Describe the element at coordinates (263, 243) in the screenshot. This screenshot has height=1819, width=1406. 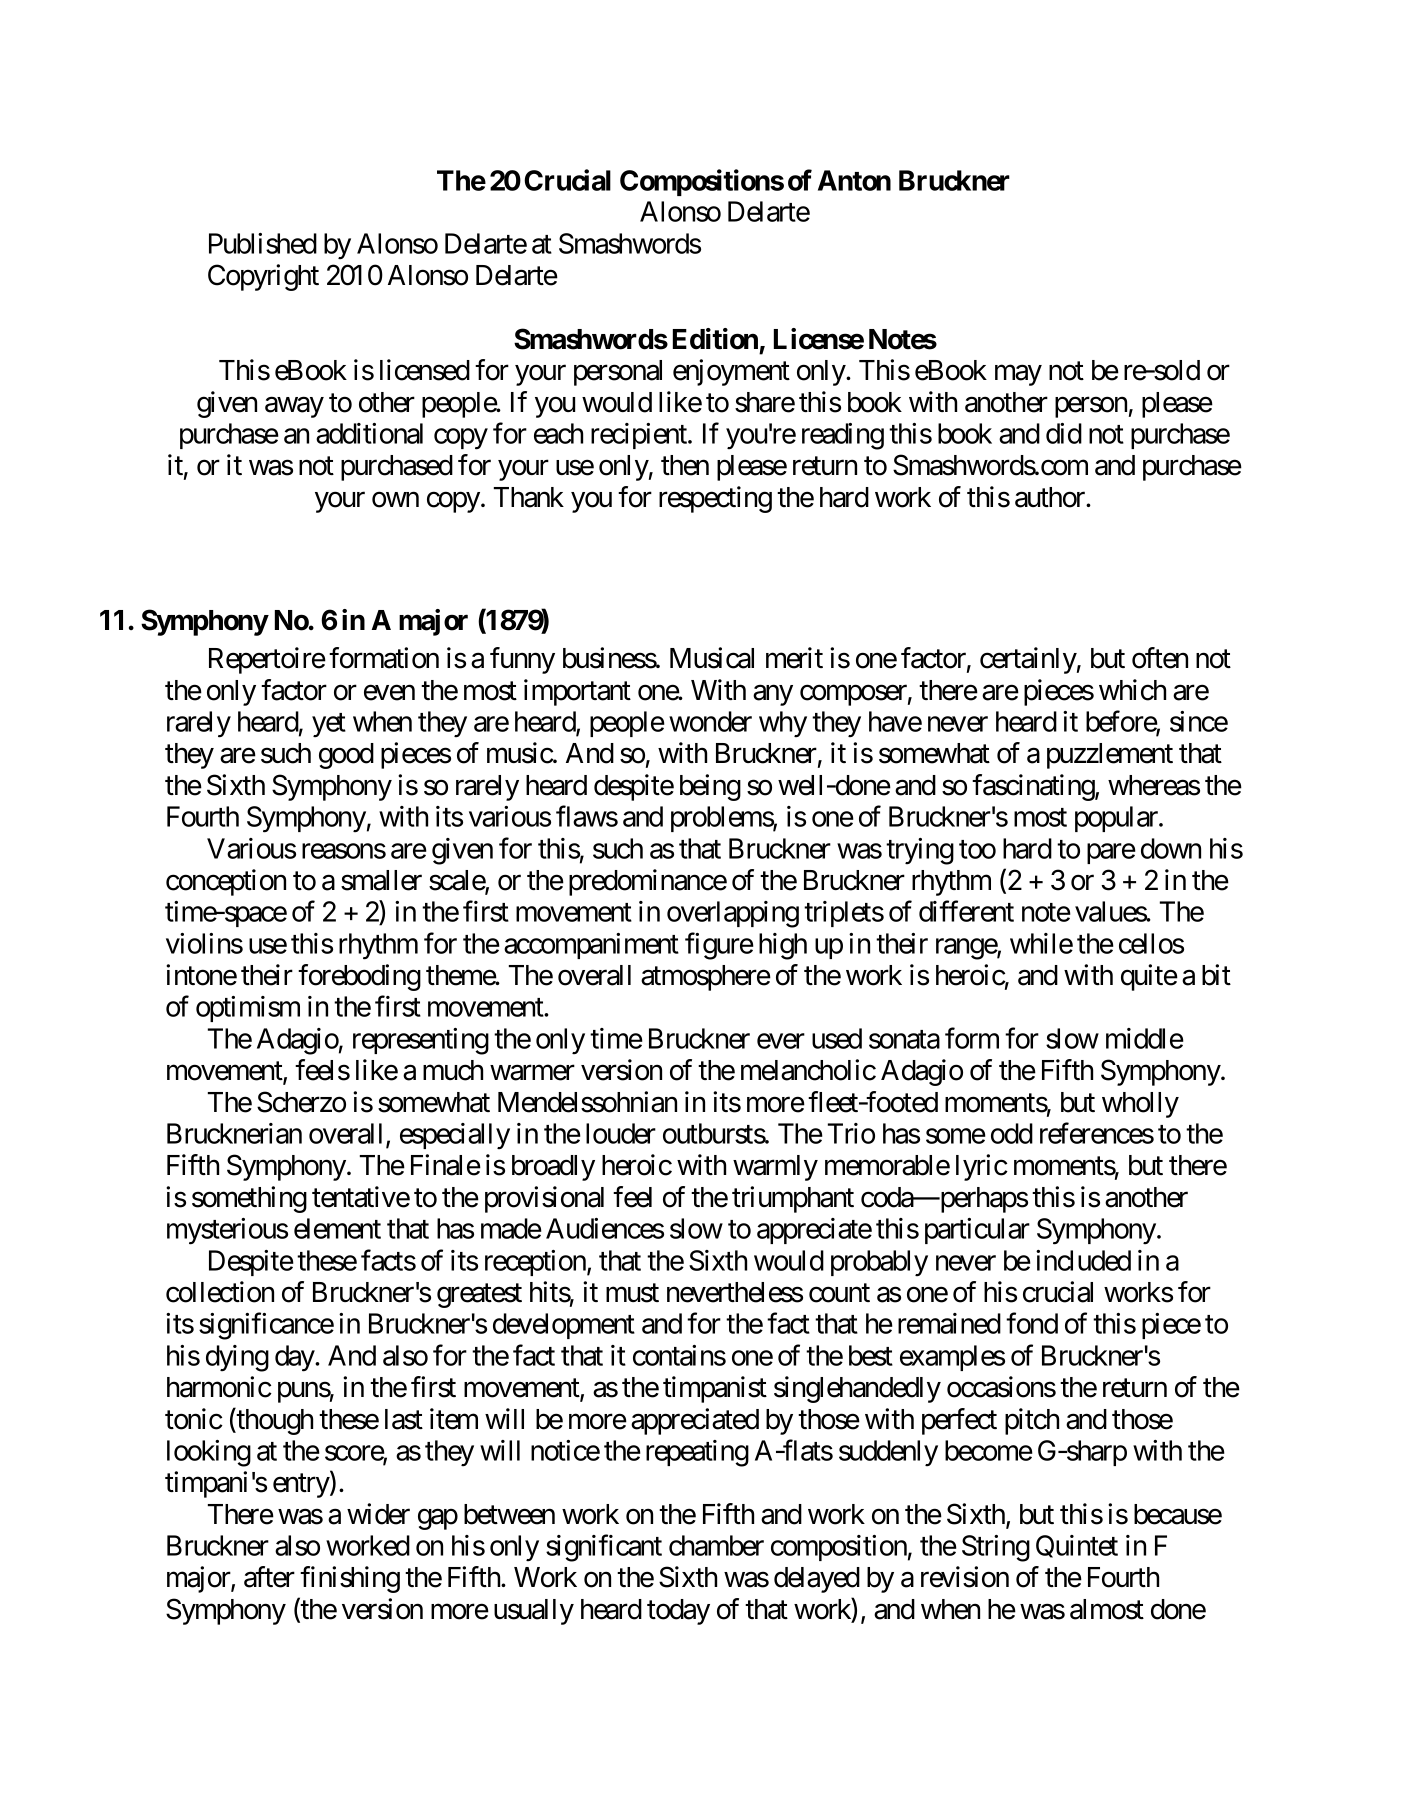
I see `Published` at that location.
